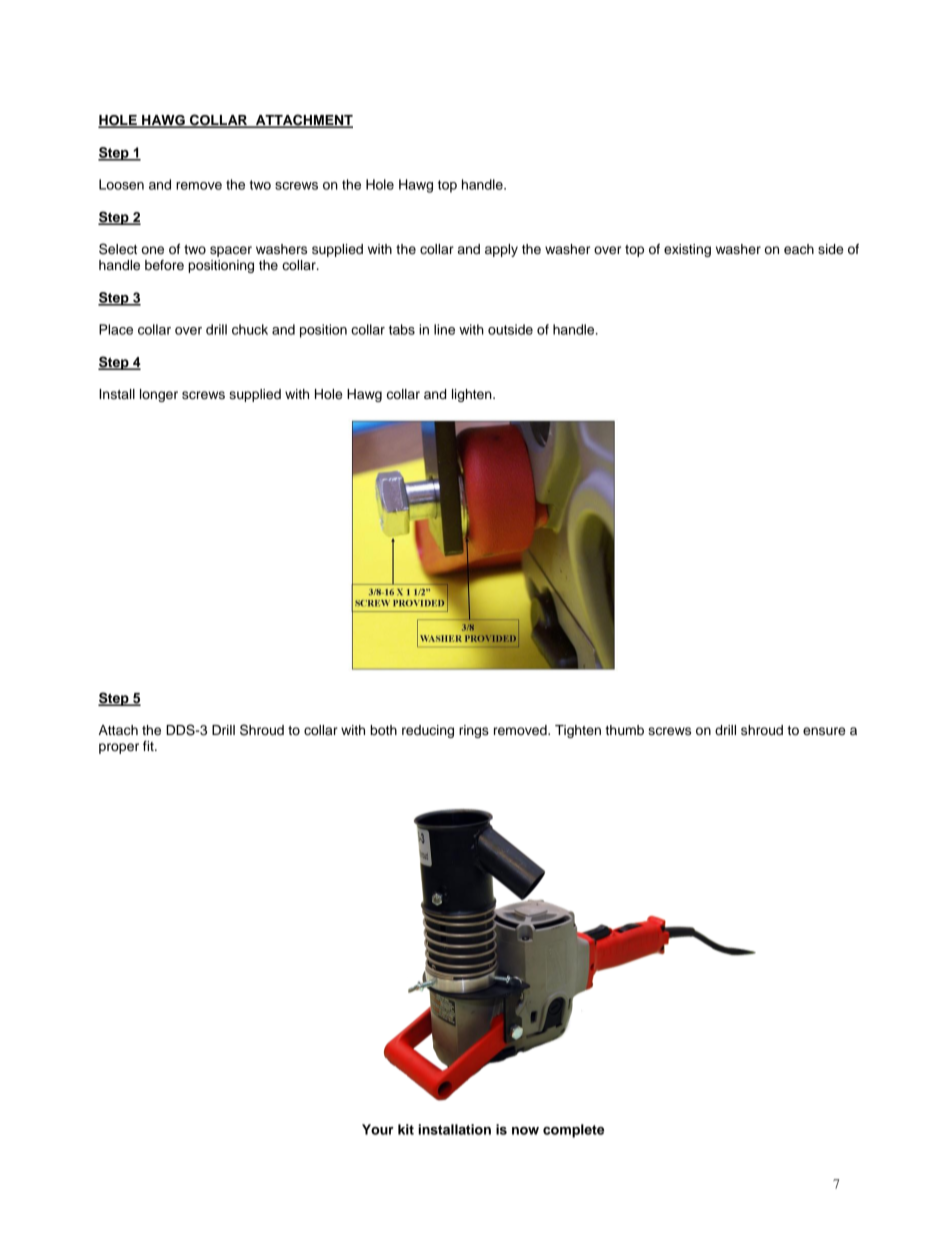 The height and width of the screenshot is (1233, 952). I want to click on lighten, so click(473, 395).
